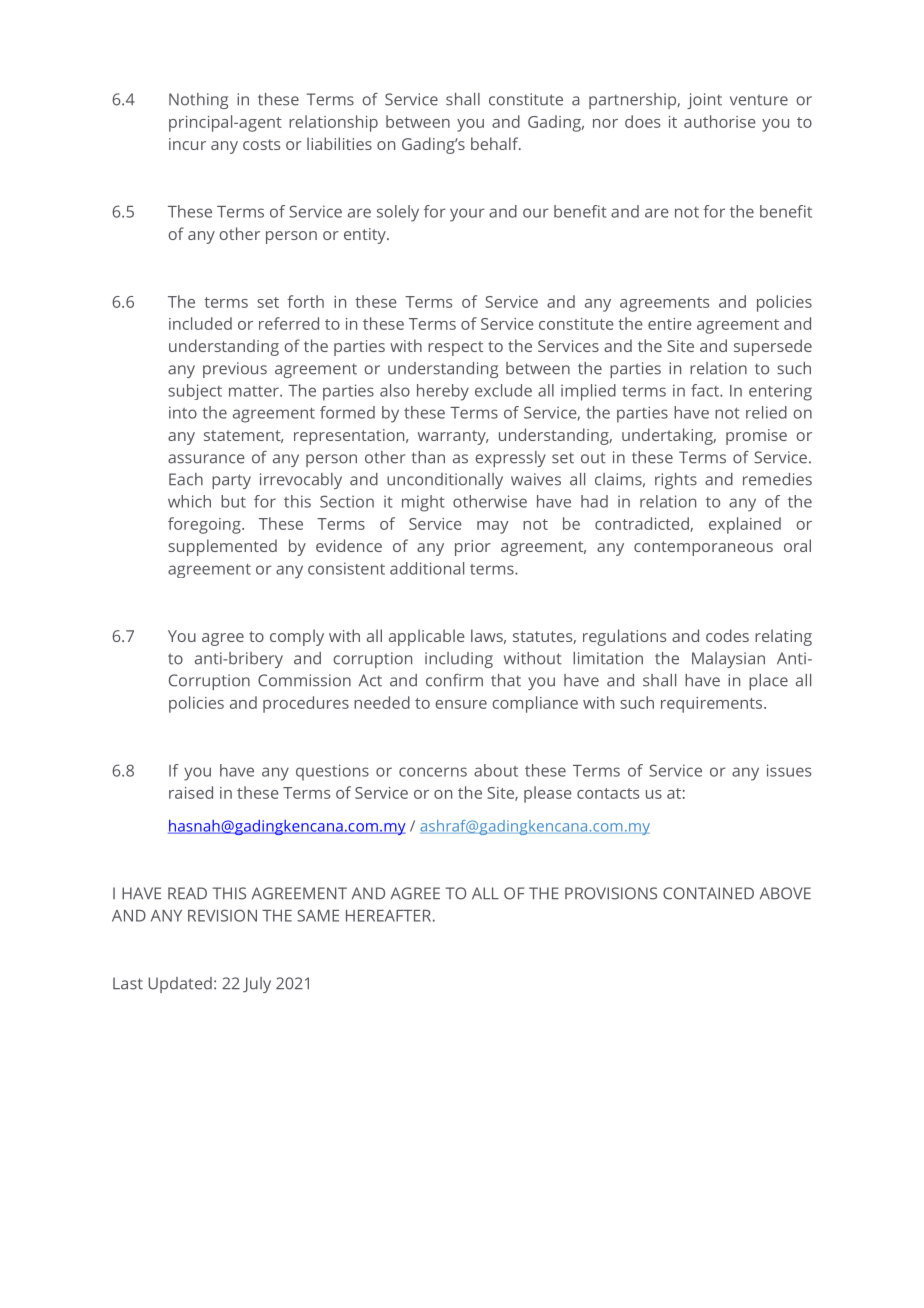 The height and width of the image is (1308, 924). I want to click on supplemented, so click(222, 547).
